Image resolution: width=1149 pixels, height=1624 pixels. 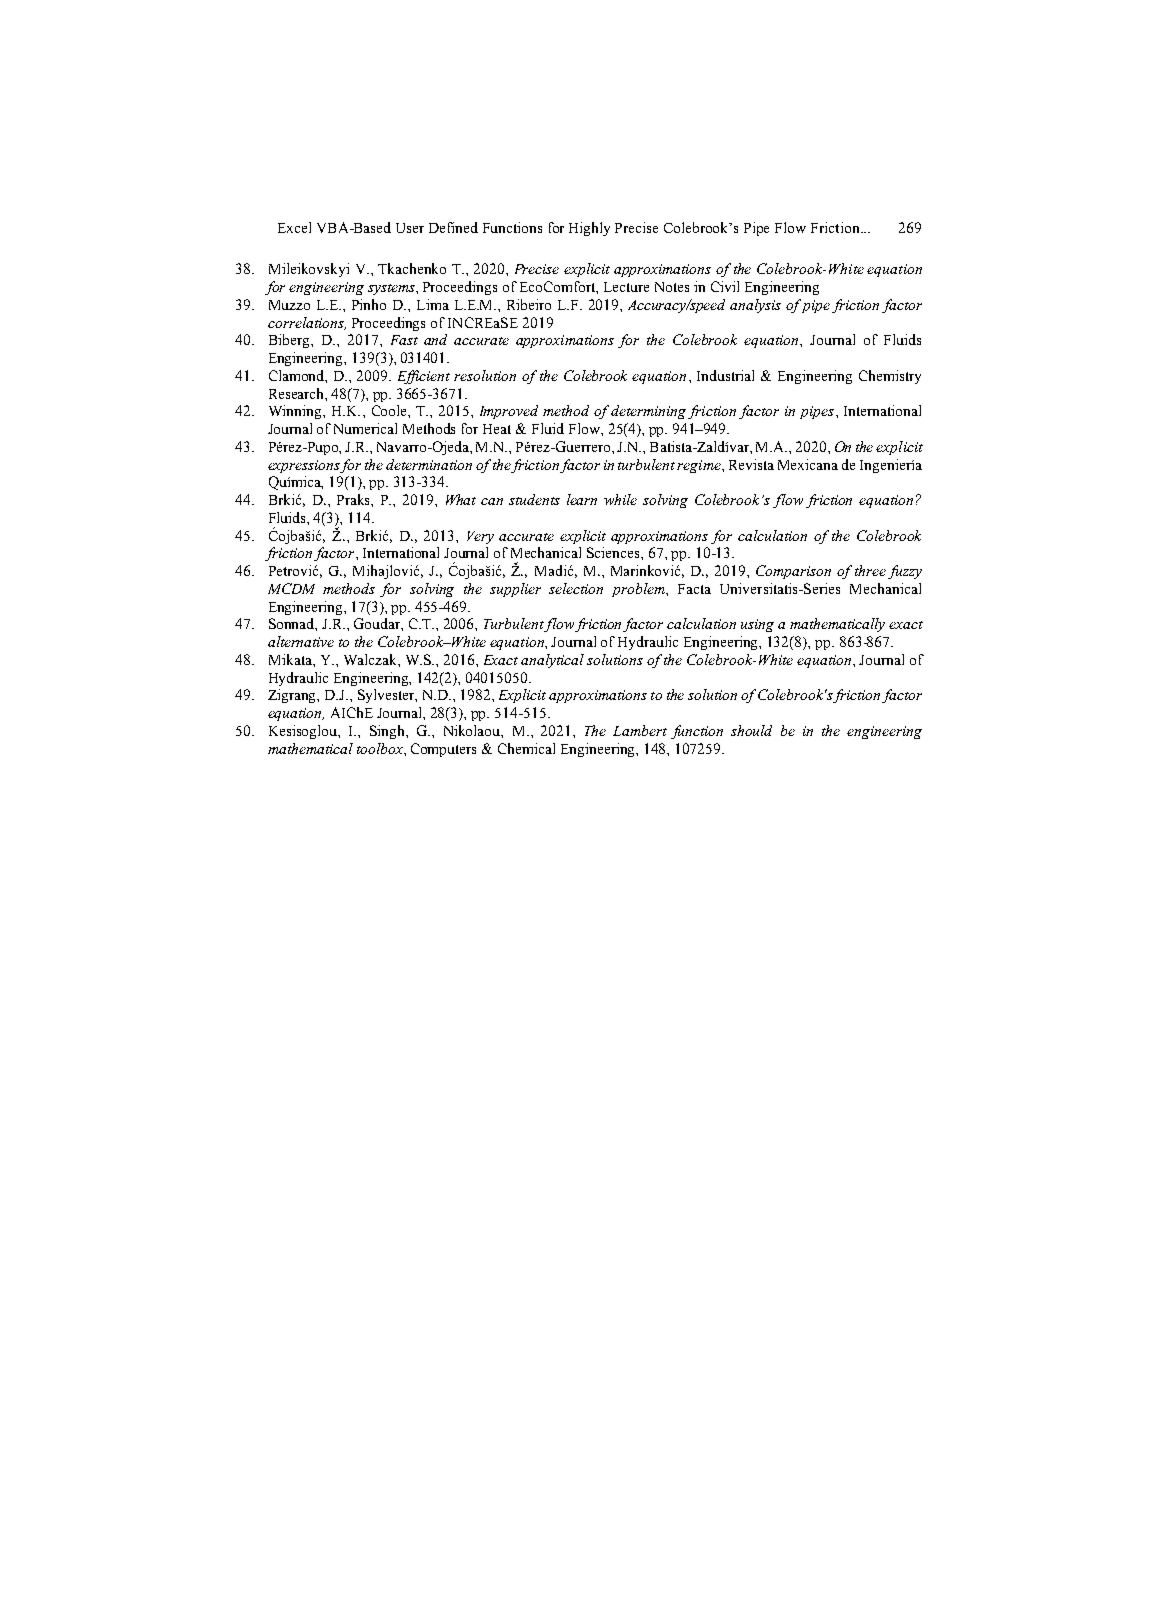 I want to click on Chemistry, so click(x=890, y=377).
